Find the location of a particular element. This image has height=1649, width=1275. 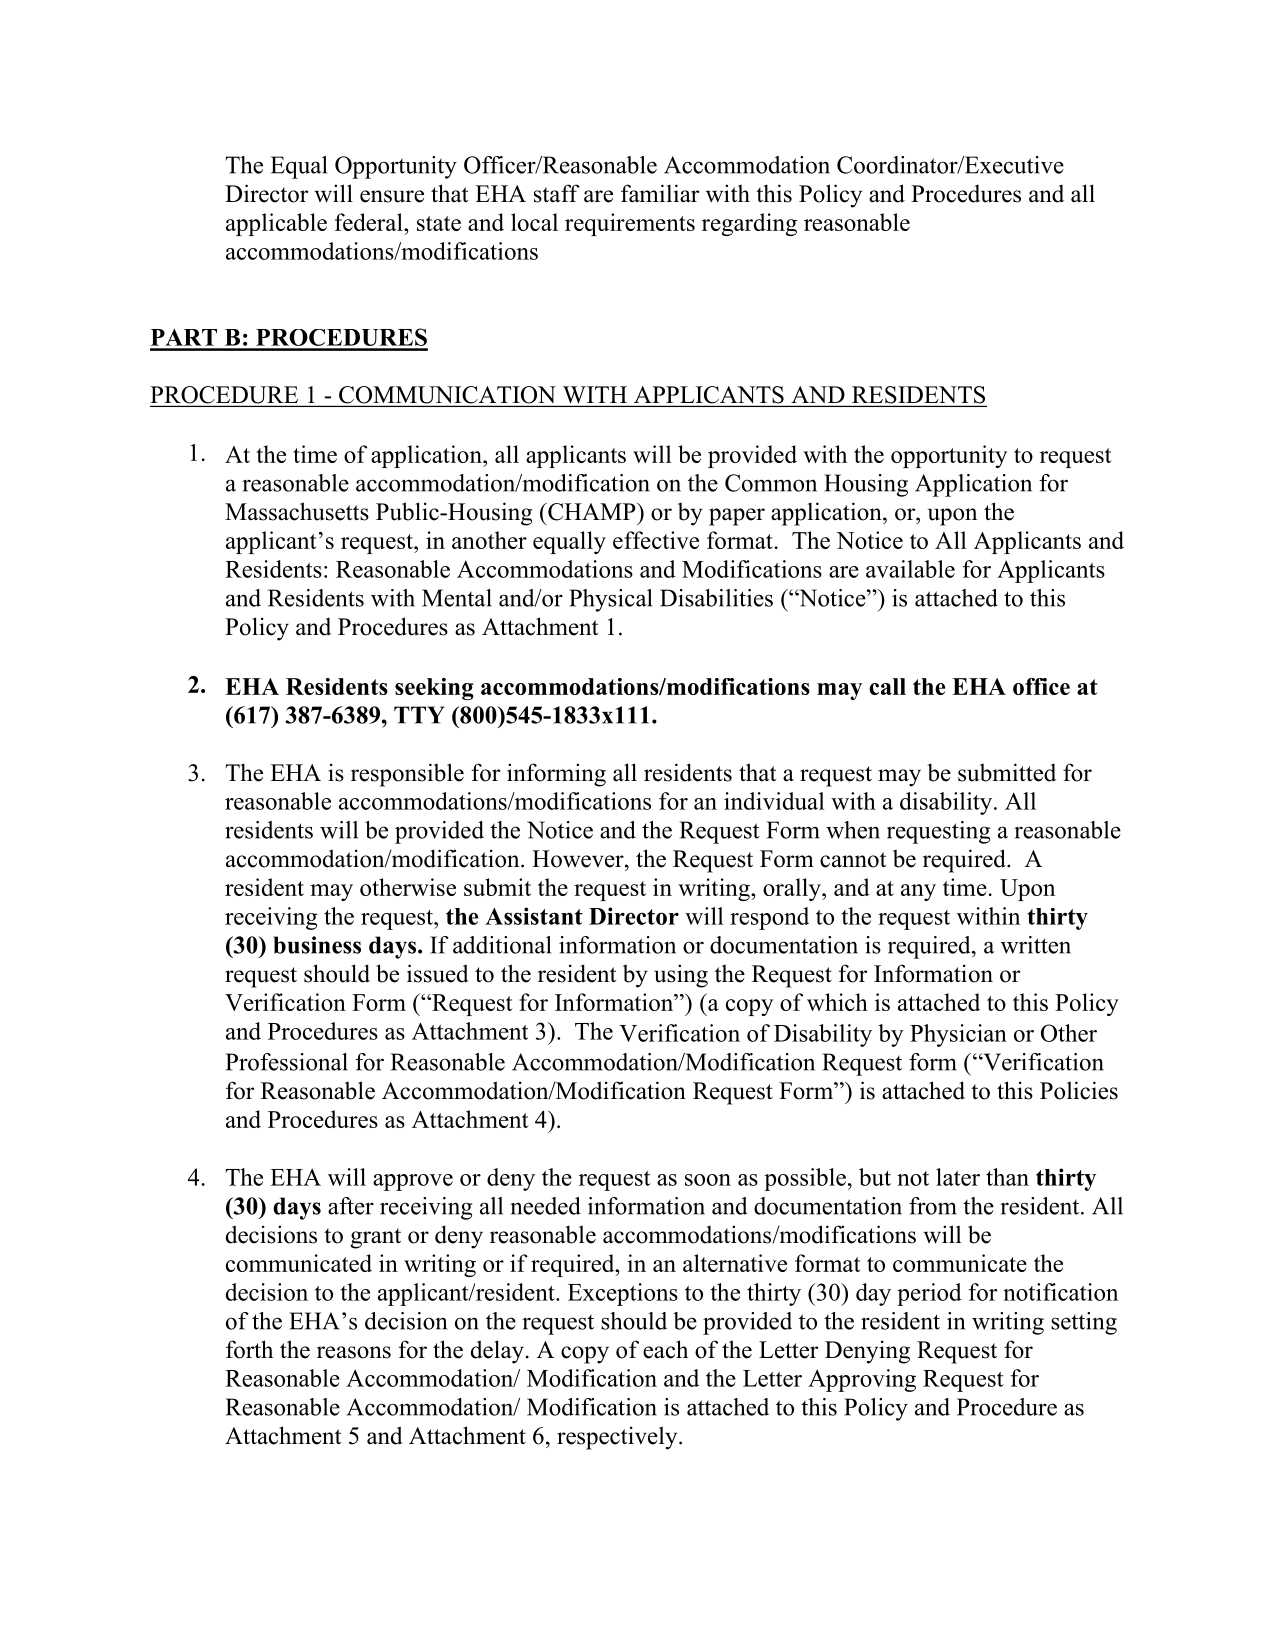

requirements is located at coordinates (630, 224).
